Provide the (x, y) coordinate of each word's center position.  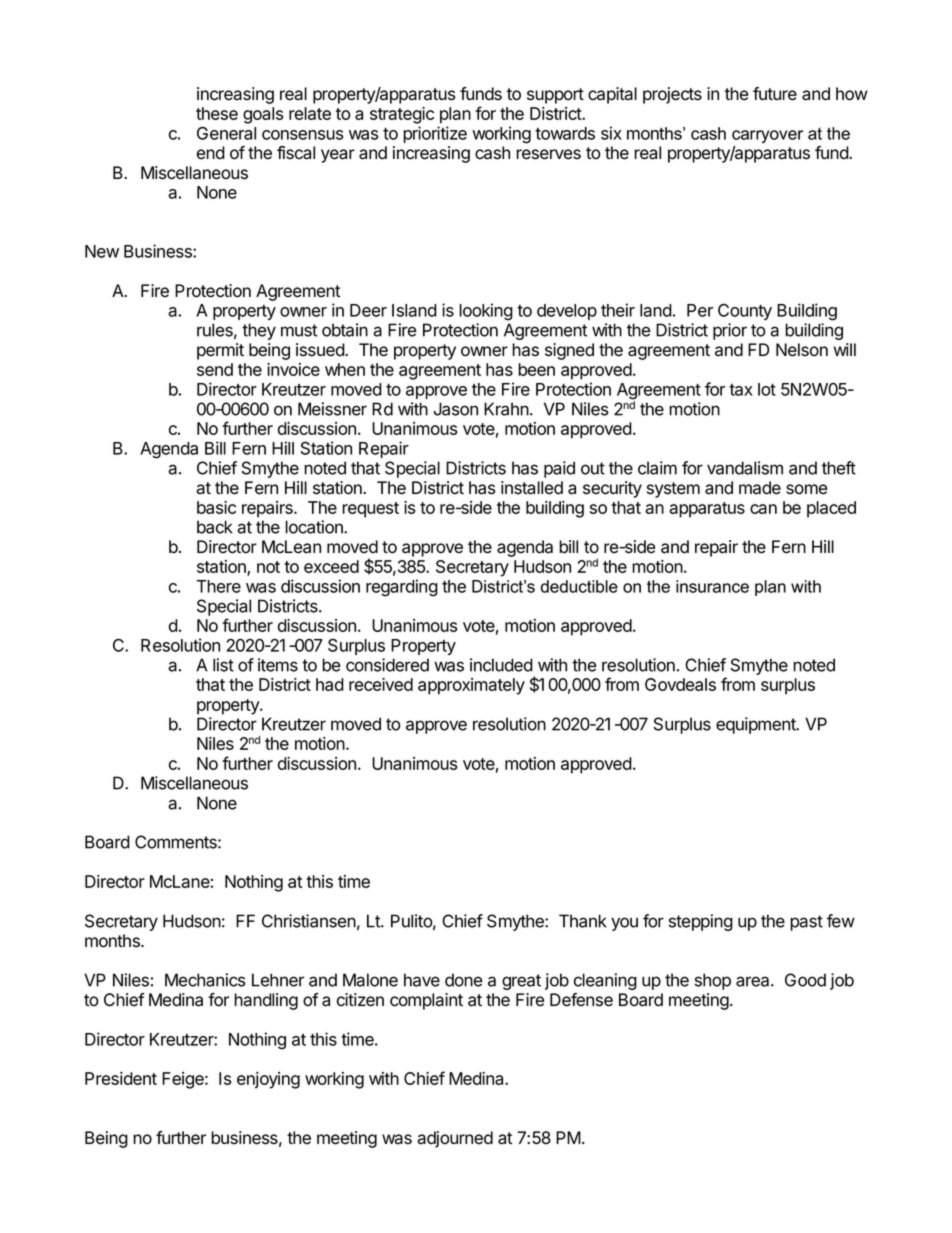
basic (216, 507)
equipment (757, 725)
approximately (471, 686)
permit (220, 351)
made (760, 488)
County (745, 312)
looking (486, 312)
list (223, 665)
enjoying (268, 1080)
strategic (402, 115)
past (806, 923)
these (217, 113)
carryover (767, 136)
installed (532, 488)
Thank (583, 921)
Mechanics (205, 980)
